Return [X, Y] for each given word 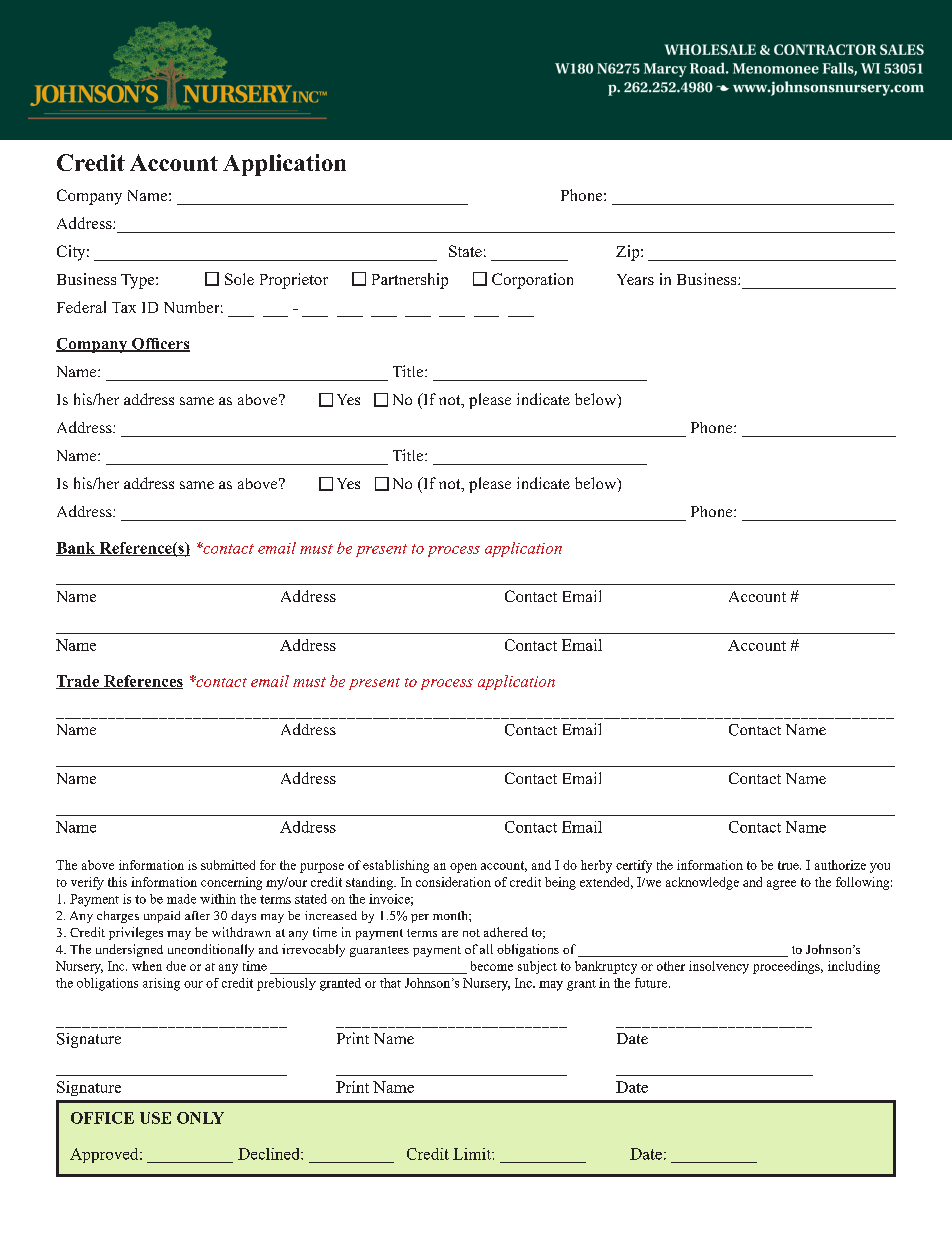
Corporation [532, 281]
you [880, 868]
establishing [396, 866]
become [492, 966]
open [463, 868]
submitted [228, 865]
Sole [239, 279]
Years [635, 279]
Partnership [410, 281]
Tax [124, 307]
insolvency [719, 967]
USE [155, 1118]
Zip [629, 253]
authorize [840, 865]
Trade [78, 682]
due [176, 966]
